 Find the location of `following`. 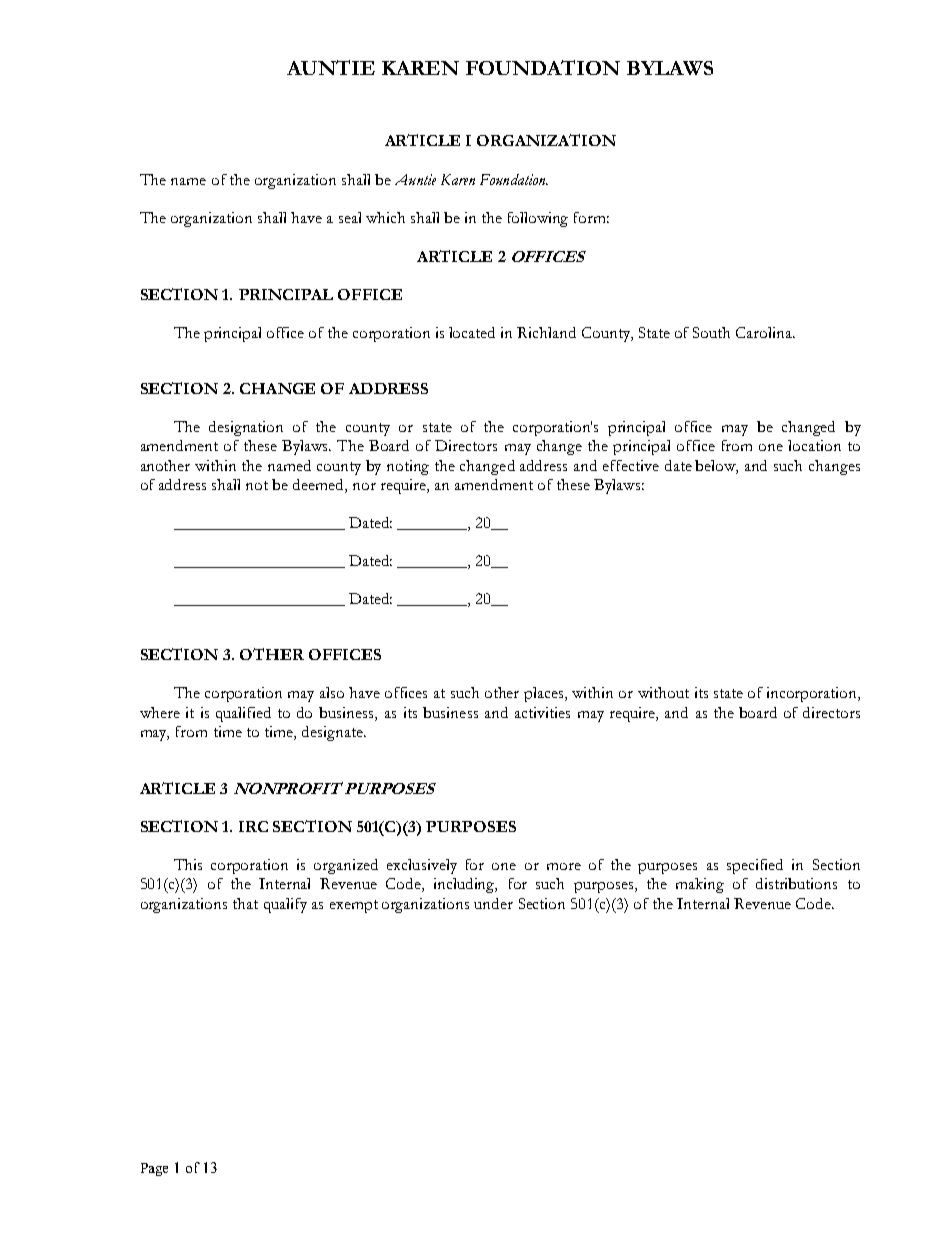

following is located at coordinates (538, 219).
